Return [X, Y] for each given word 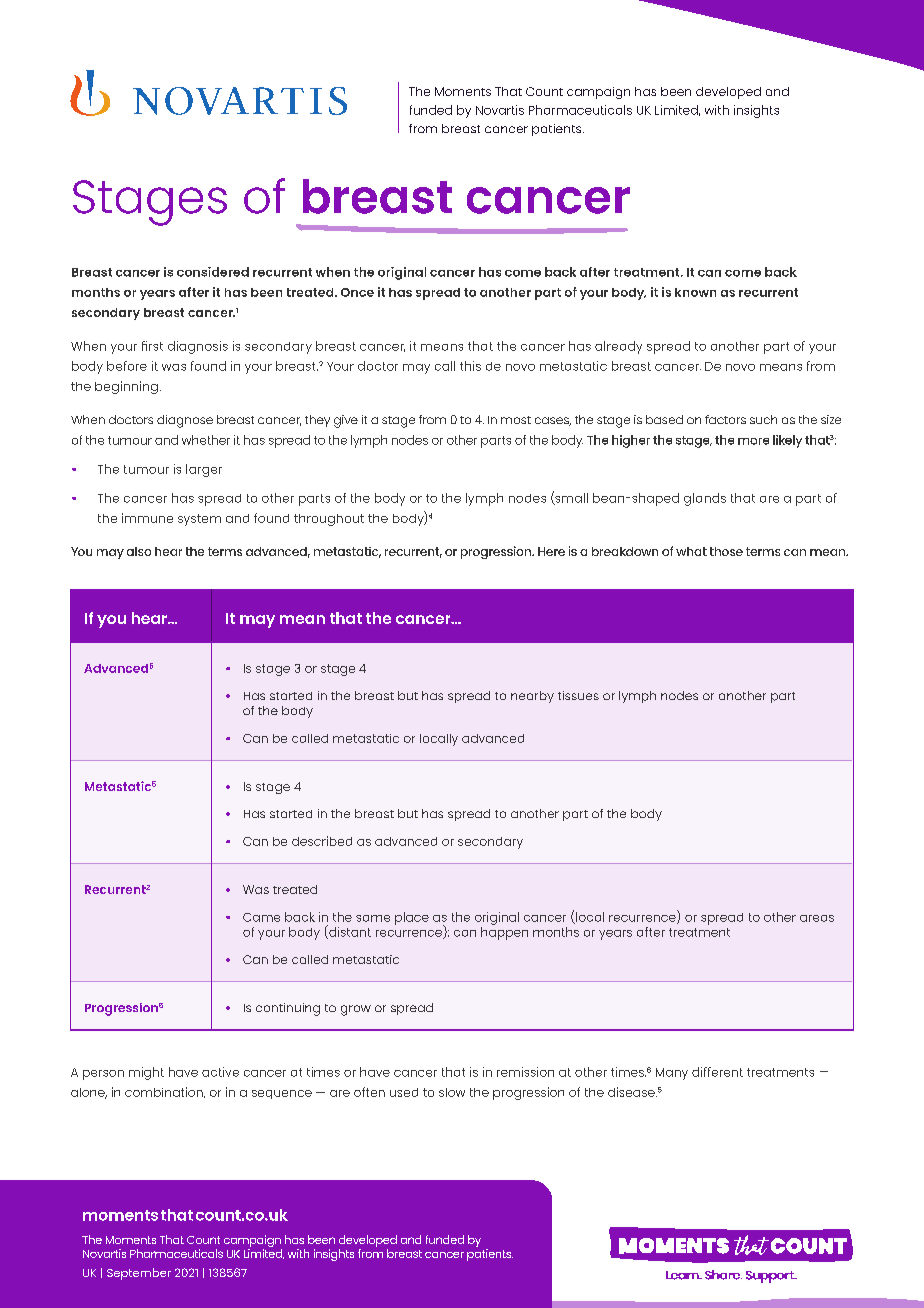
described [322, 841]
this [470, 366]
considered [213, 272]
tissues [578, 695]
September [139, 1274]
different [717, 1072]
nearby [532, 697]
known [695, 292]
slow [452, 1092]
